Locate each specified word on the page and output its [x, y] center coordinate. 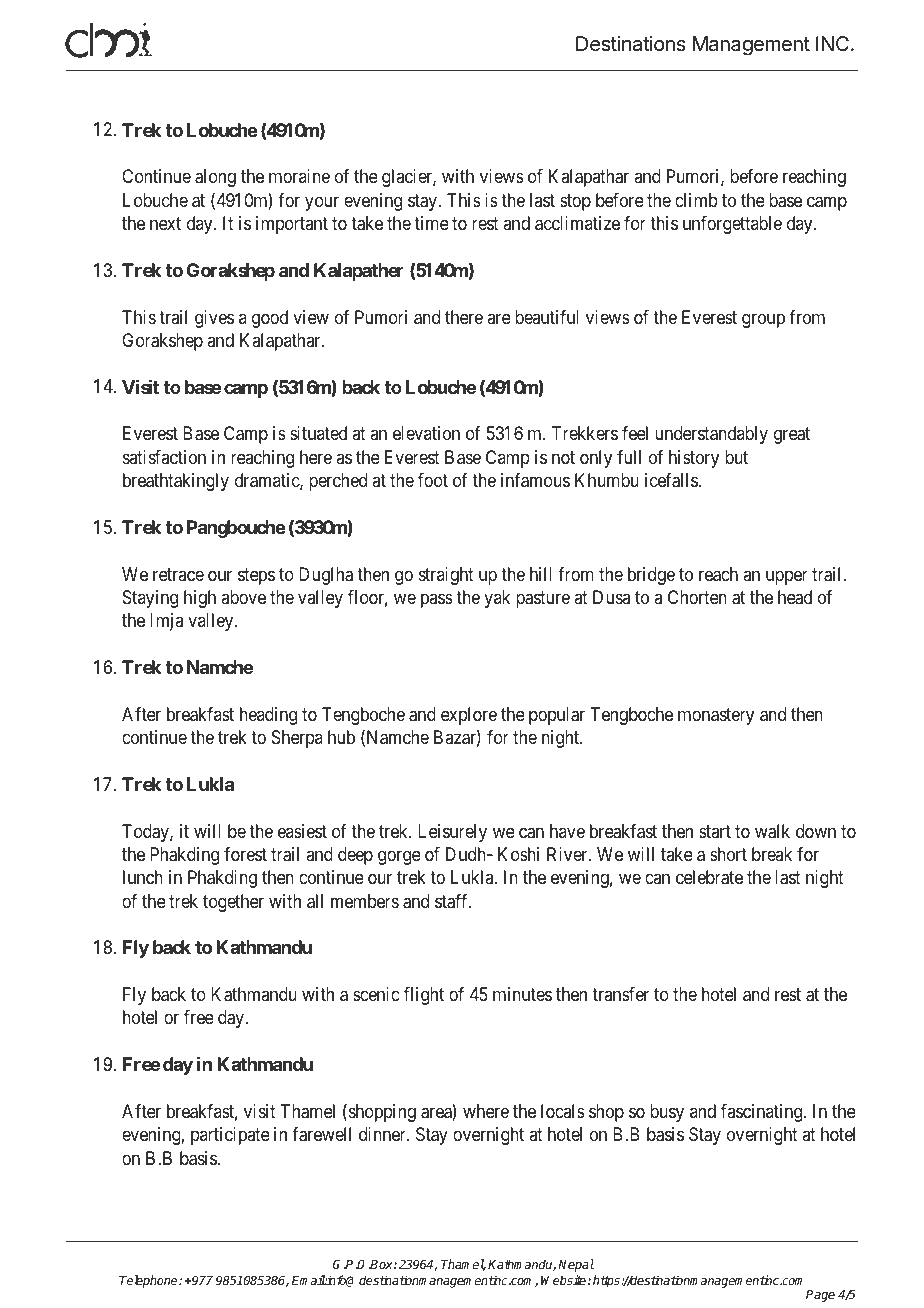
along [215, 178]
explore [469, 716]
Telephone [149, 1281]
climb [696, 200]
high [200, 599]
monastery [716, 716]
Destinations [631, 44]
